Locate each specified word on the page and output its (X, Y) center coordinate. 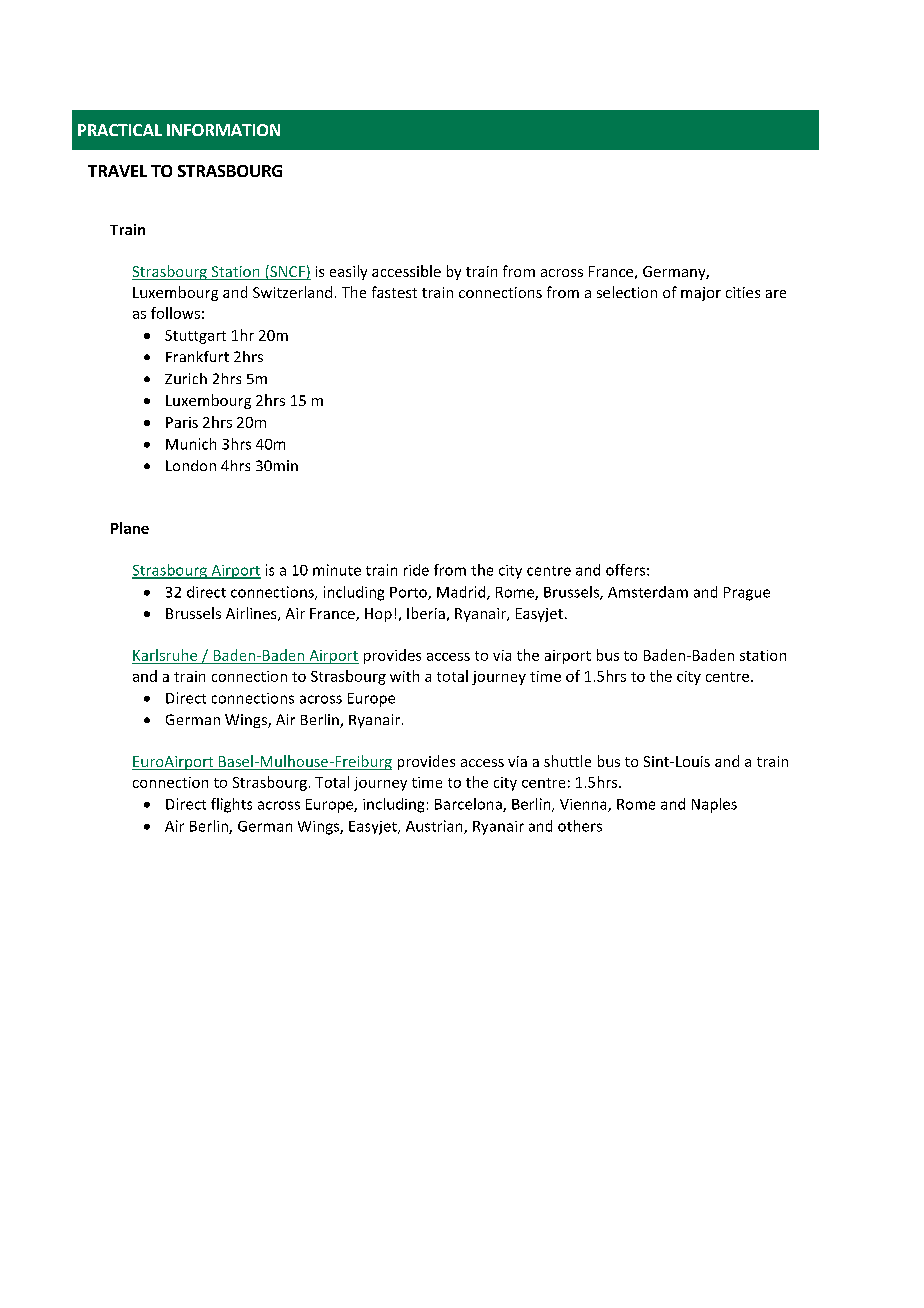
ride (416, 570)
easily (348, 272)
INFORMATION (223, 130)
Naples (714, 805)
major (701, 294)
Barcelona (469, 805)
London (191, 465)
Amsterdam (648, 592)
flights (231, 805)
